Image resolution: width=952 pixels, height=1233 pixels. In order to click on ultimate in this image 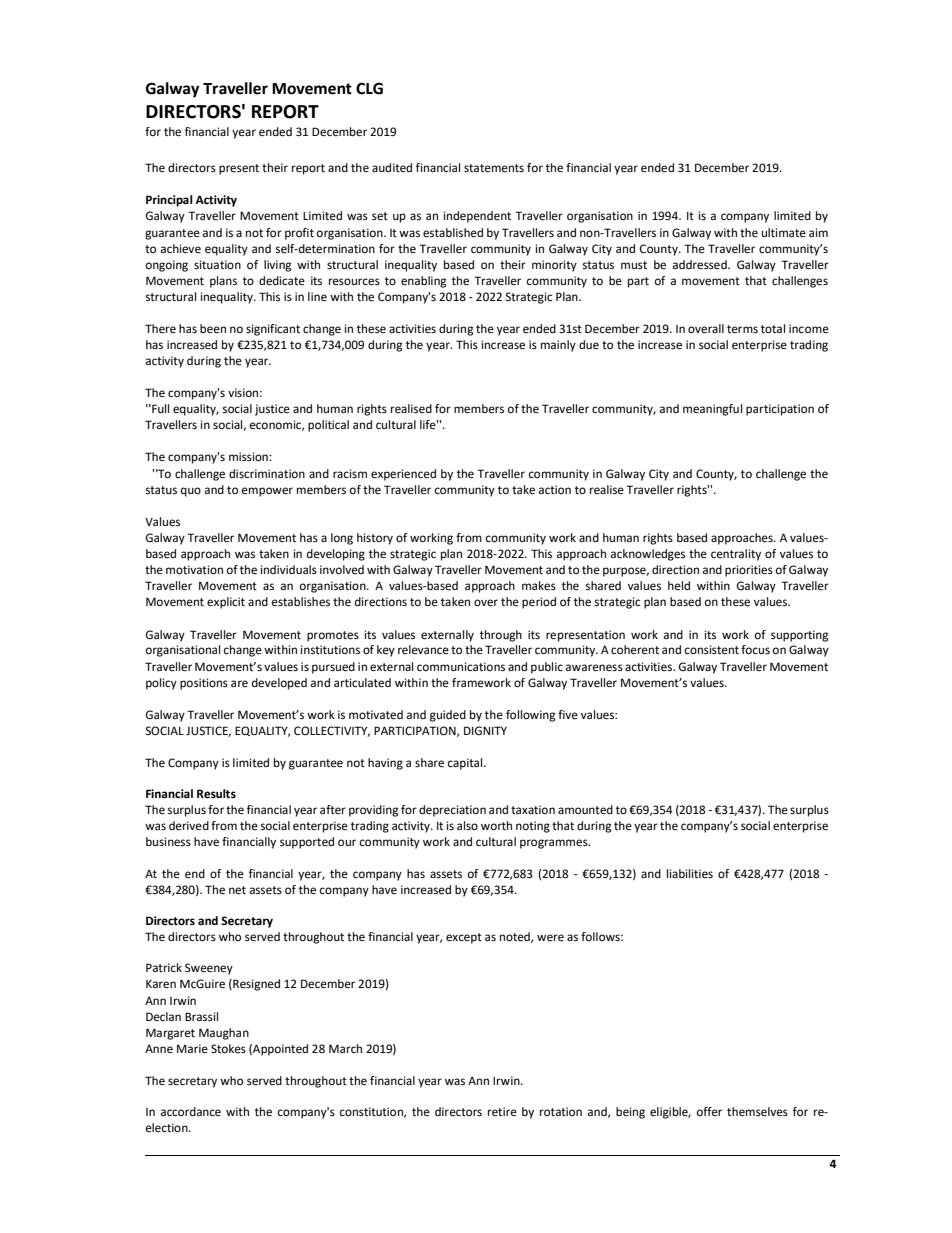, I will do `click(784, 232)`.
